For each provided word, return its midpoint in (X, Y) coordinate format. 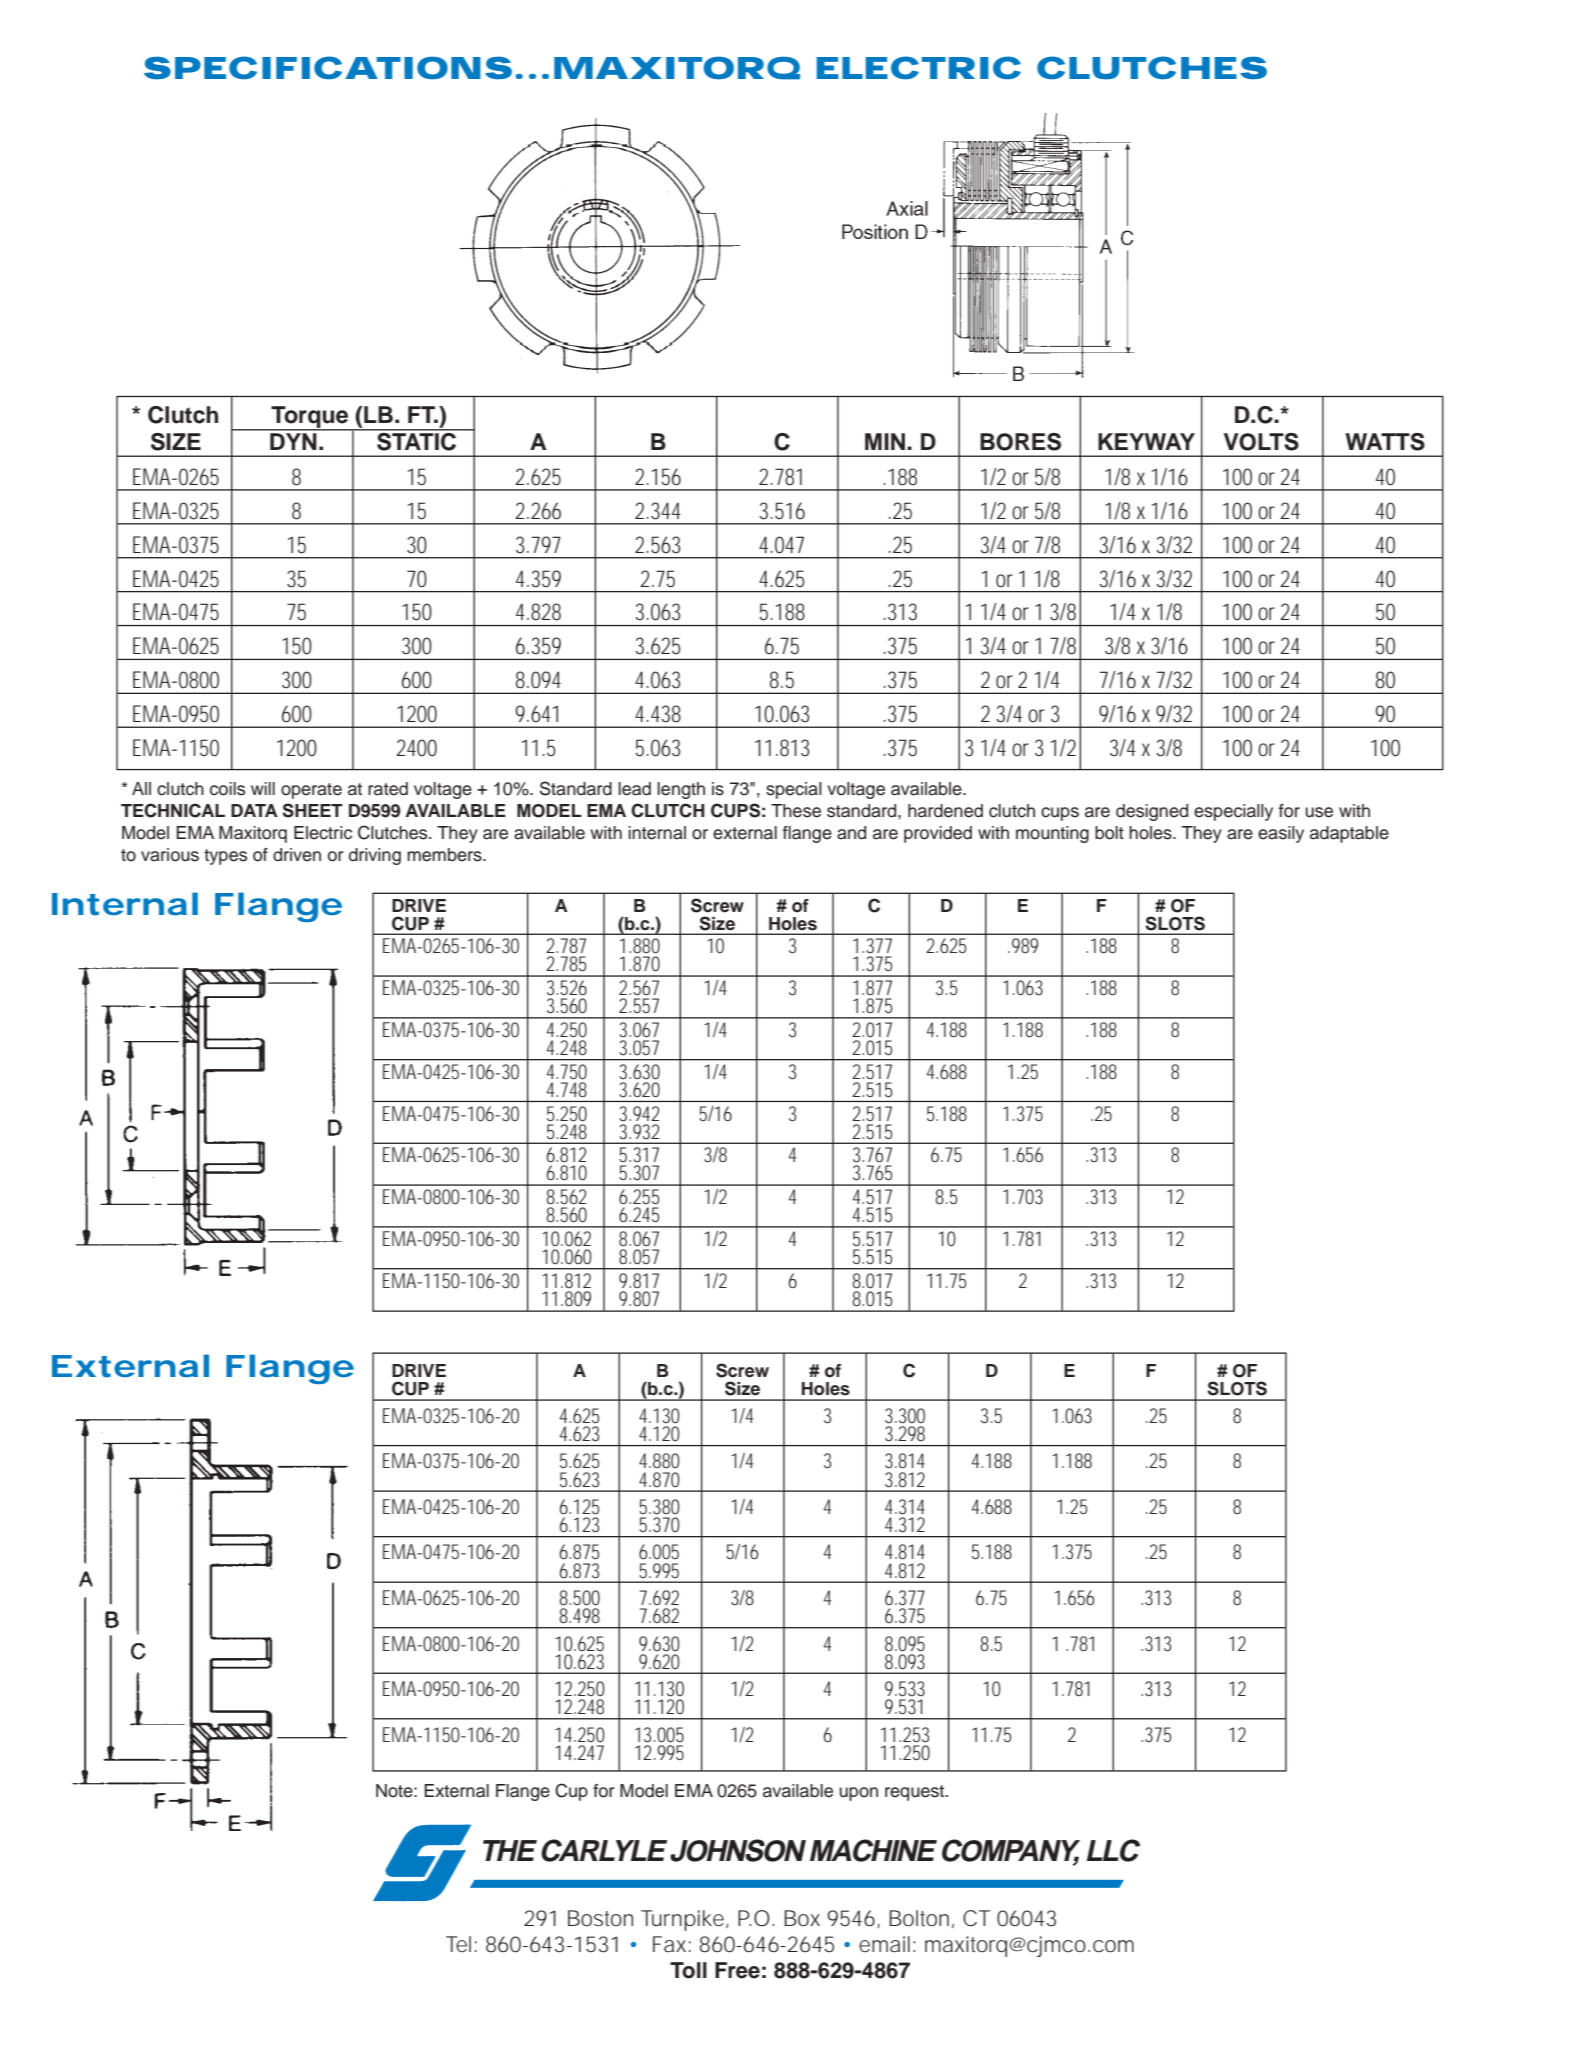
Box (802, 1918)
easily (1281, 834)
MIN (886, 441)
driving (375, 856)
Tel (458, 1944)
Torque (310, 418)
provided (938, 834)
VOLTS (1261, 442)
